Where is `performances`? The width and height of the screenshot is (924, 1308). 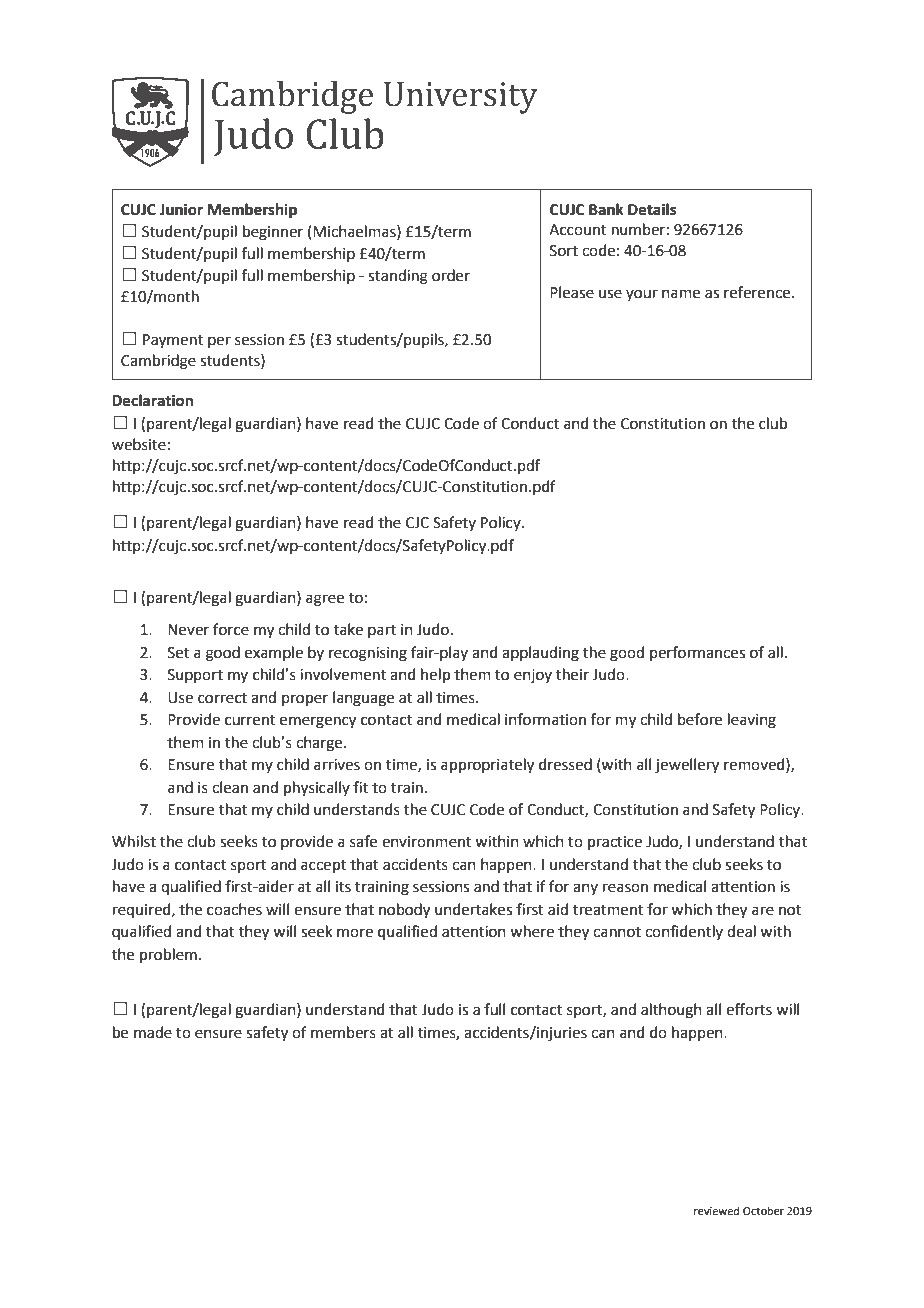
performances is located at coordinates (697, 653).
